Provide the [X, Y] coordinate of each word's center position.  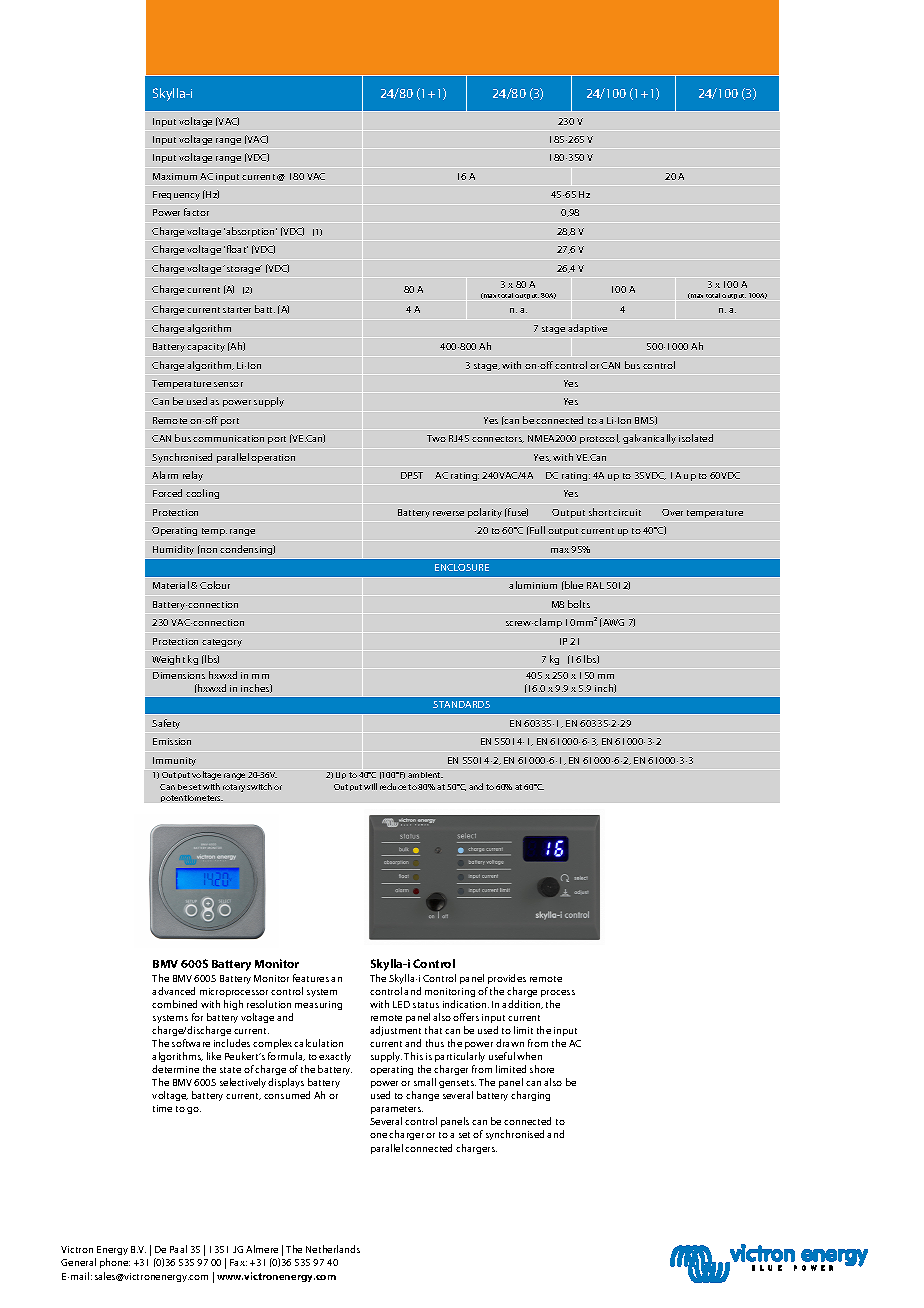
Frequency [176, 195]
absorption [250, 232]
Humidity [173, 550]
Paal [178, 1249]
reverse [448, 513]
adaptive [587, 329]
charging [530, 1096]
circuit [627, 512]
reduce [393, 786]
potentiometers [192, 798]
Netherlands [333, 1249]
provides [507, 979]
